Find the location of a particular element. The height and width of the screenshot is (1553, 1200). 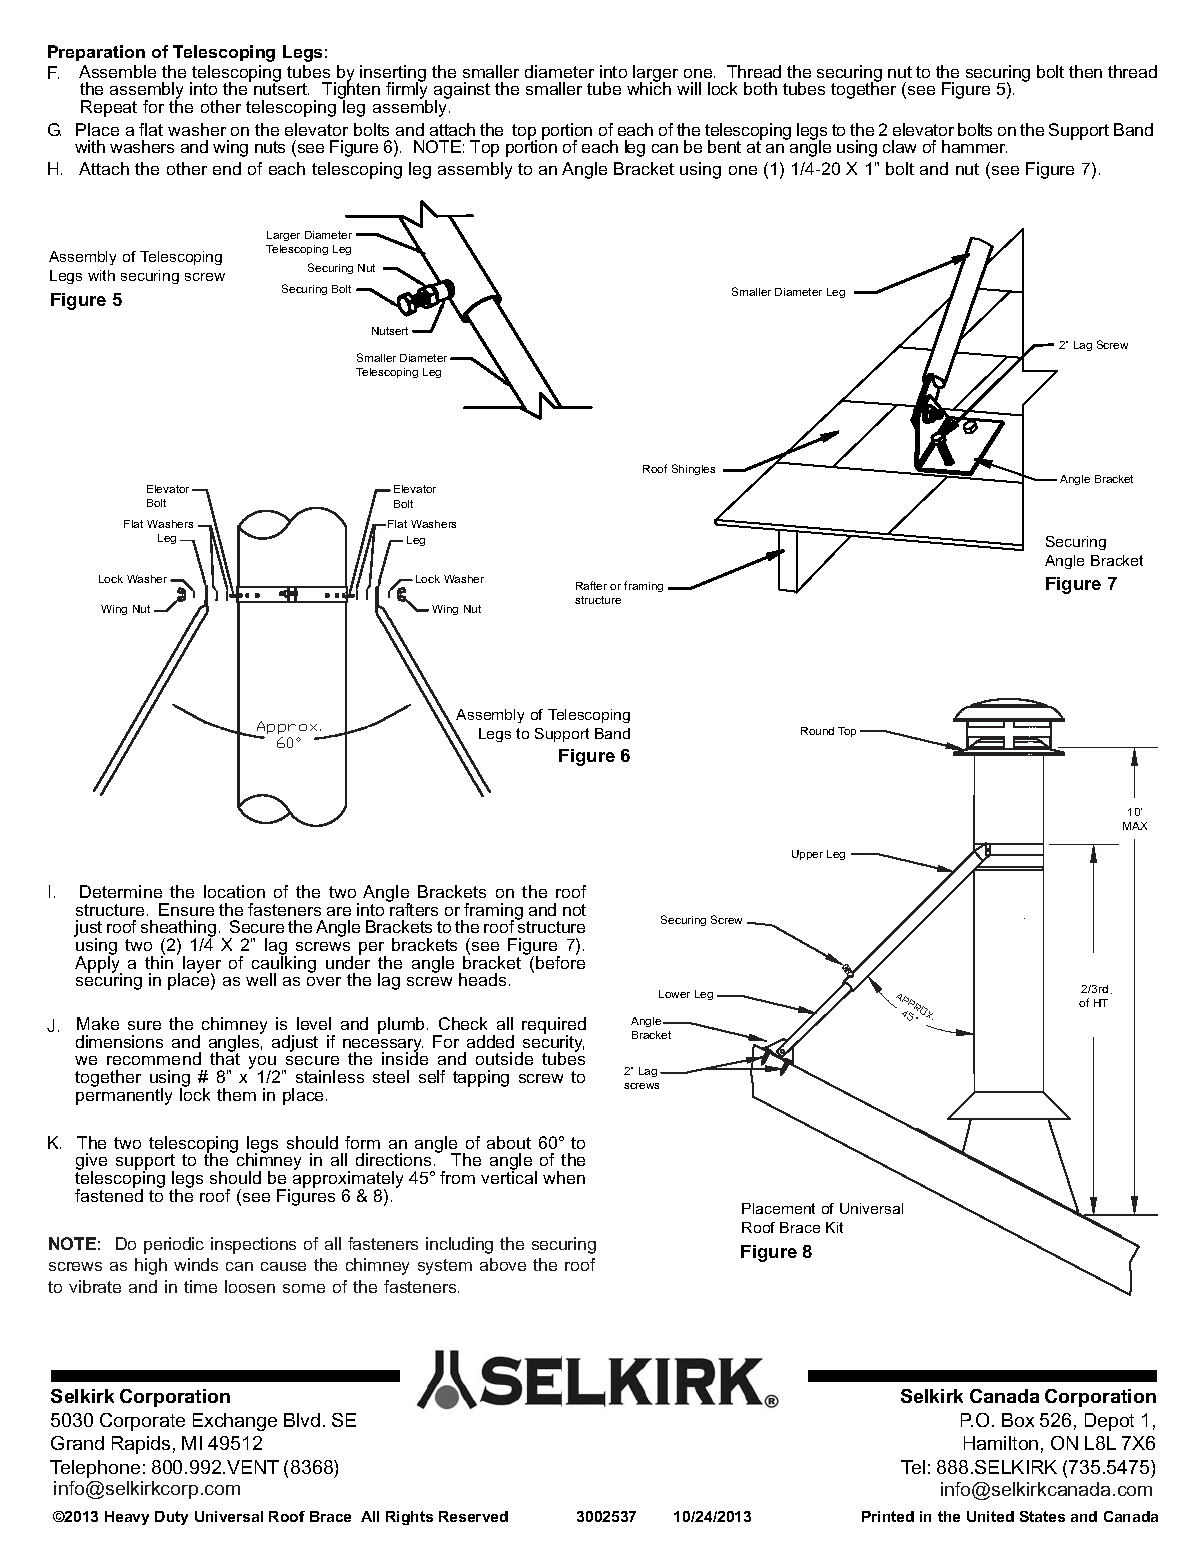

Duty is located at coordinates (171, 1518).
